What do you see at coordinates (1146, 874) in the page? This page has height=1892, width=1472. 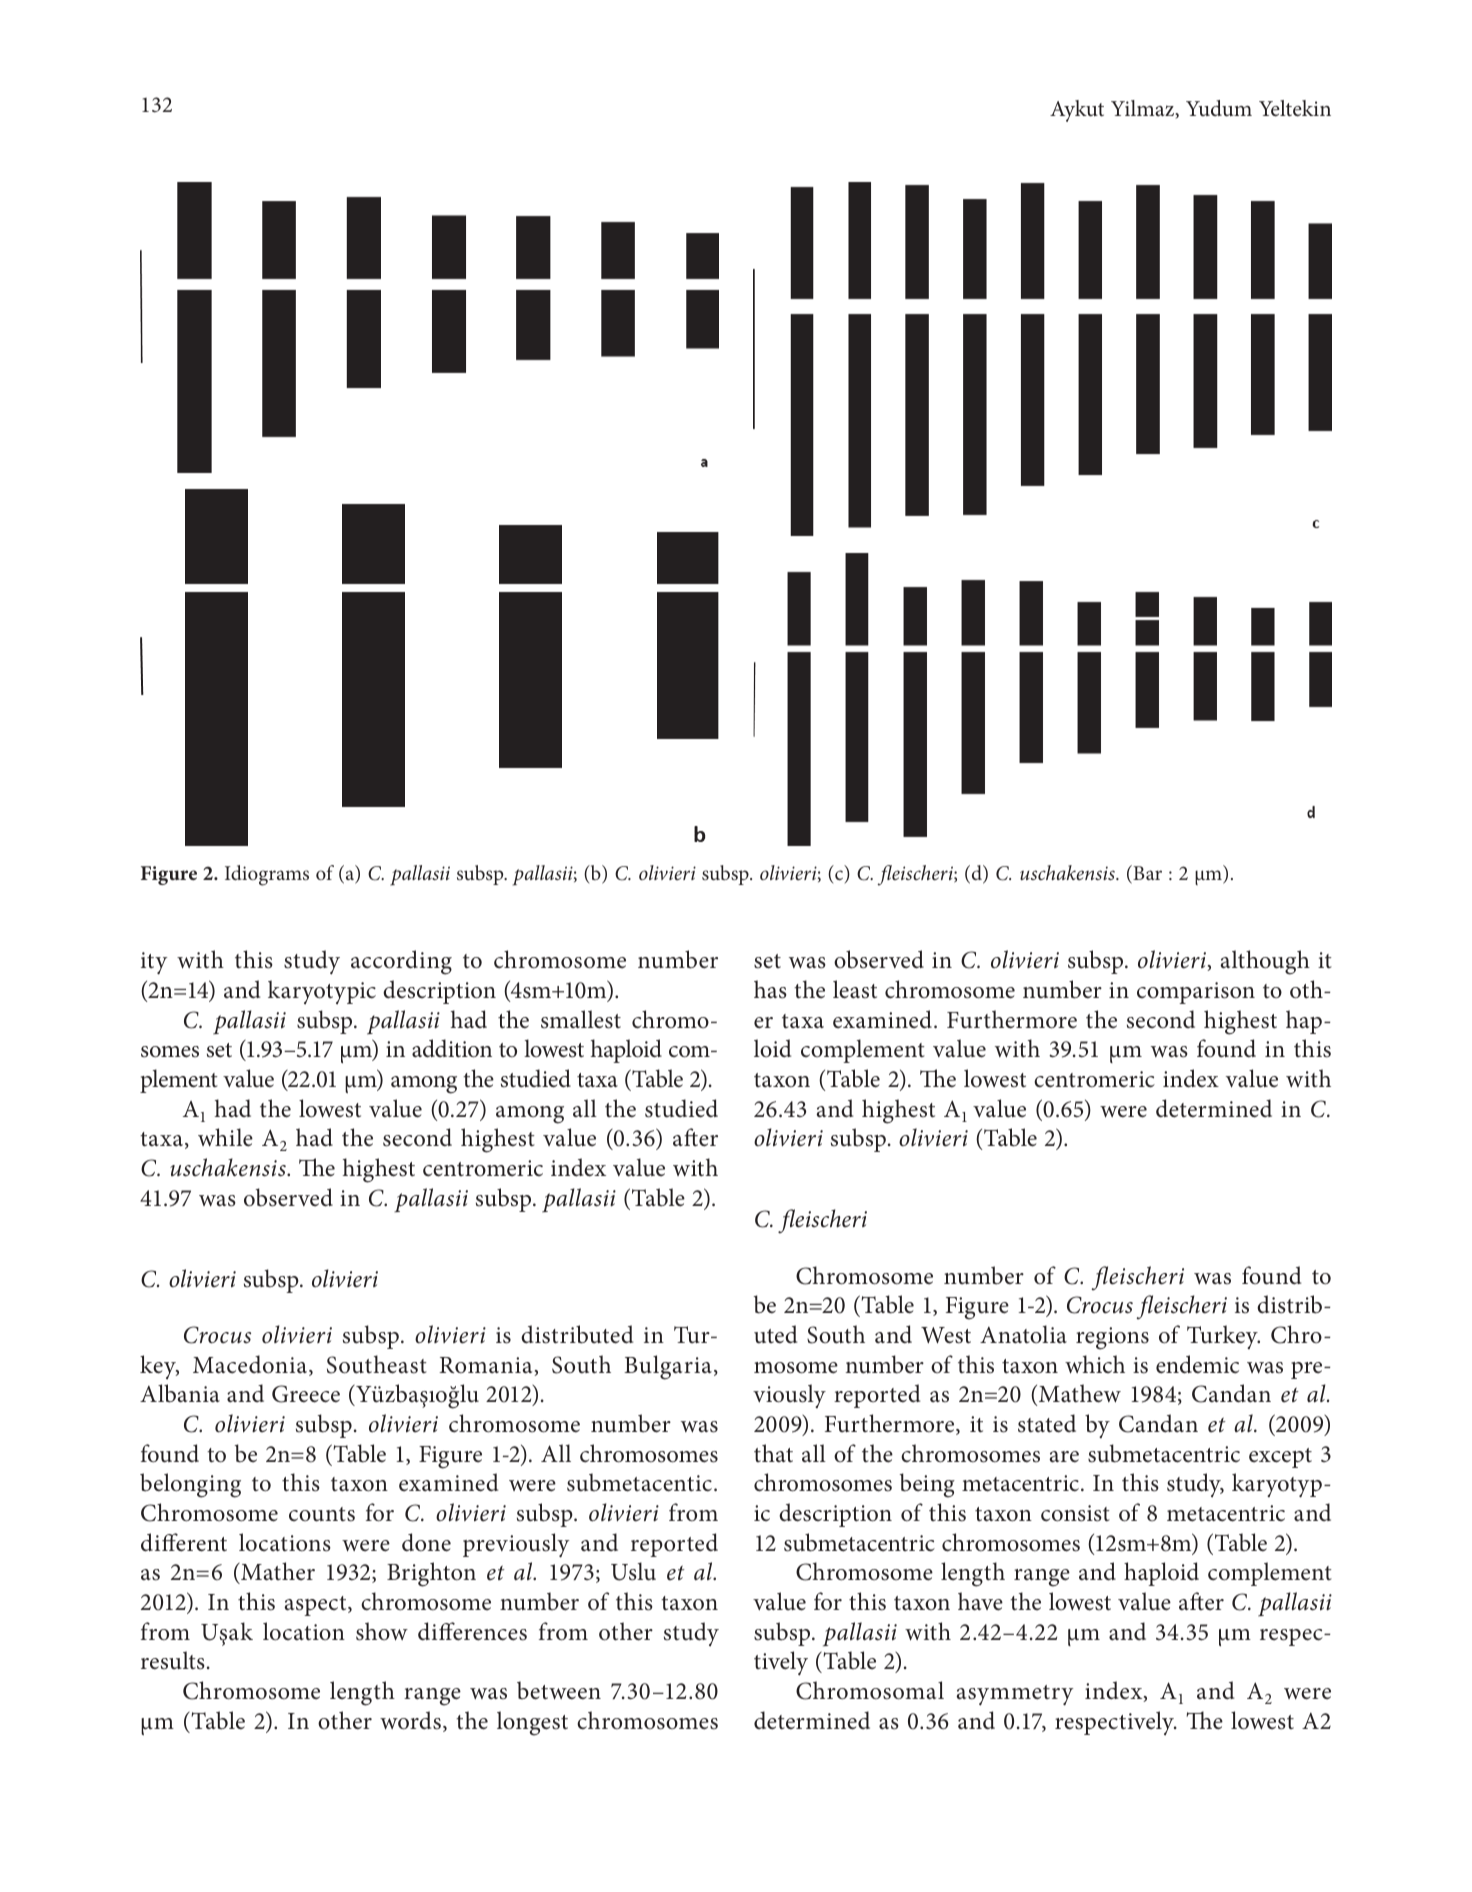 I see `Bar` at bounding box center [1146, 874].
